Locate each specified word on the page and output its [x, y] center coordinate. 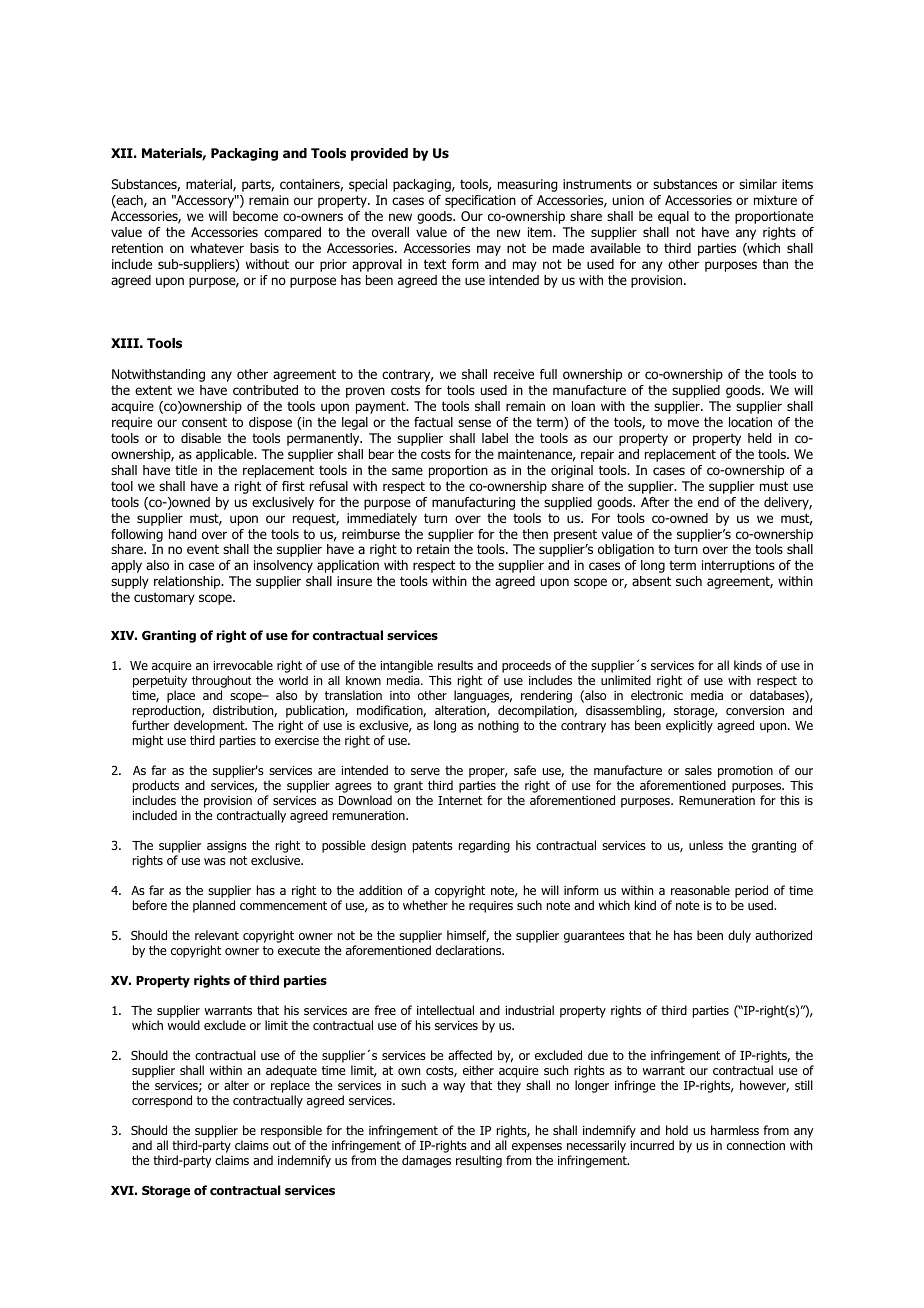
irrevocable [243, 665]
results [455, 665]
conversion [755, 710]
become [255, 216]
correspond [162, 1101]
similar [758, 184]
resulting [479, 1161]
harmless [735, 1130]
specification [480, 201]
